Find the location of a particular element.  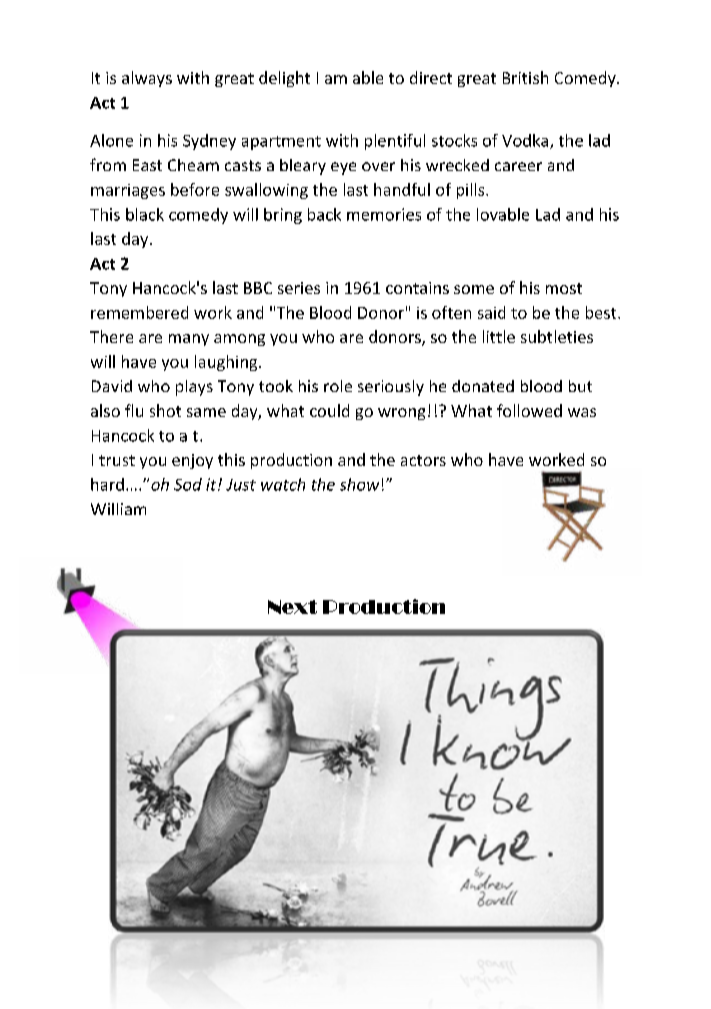

delight is located at coordinates (284, 79).
